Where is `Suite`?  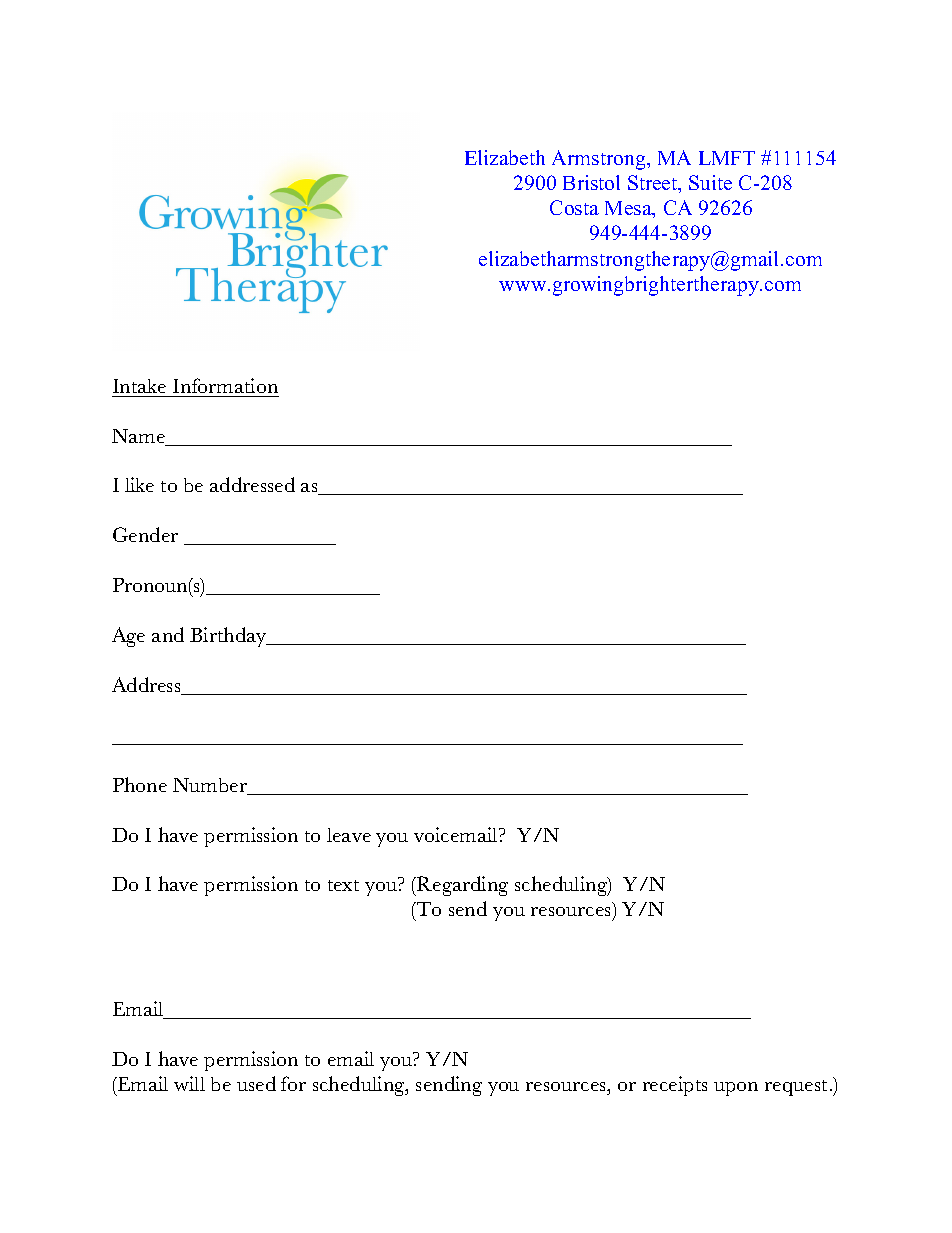 Suite is located at coordinates (710, 182).
